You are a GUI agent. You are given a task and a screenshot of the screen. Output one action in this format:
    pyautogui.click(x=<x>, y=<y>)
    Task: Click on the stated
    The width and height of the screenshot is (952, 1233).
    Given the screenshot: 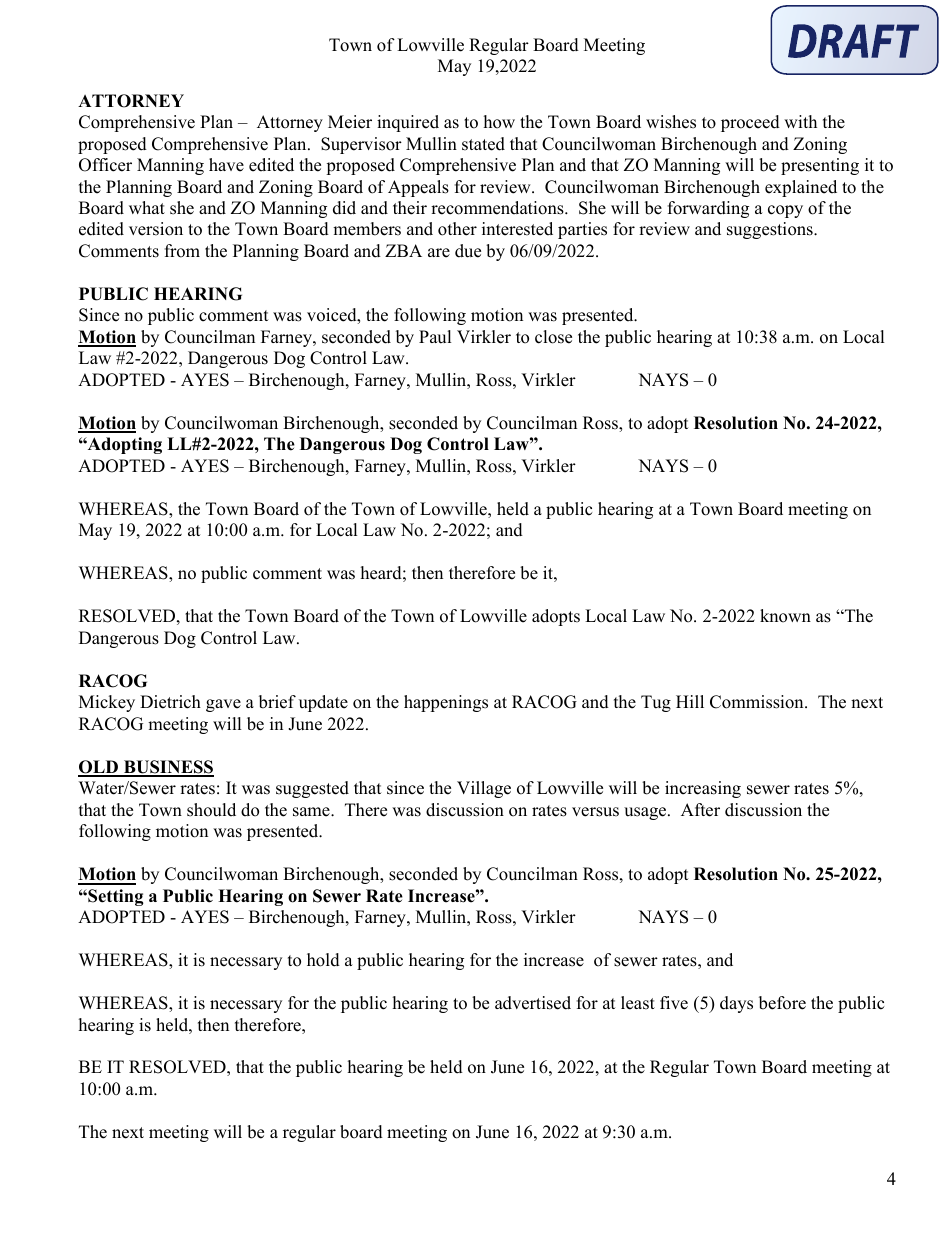 What is the action you would take?
    pyautogui.click(x=483, y=144)
